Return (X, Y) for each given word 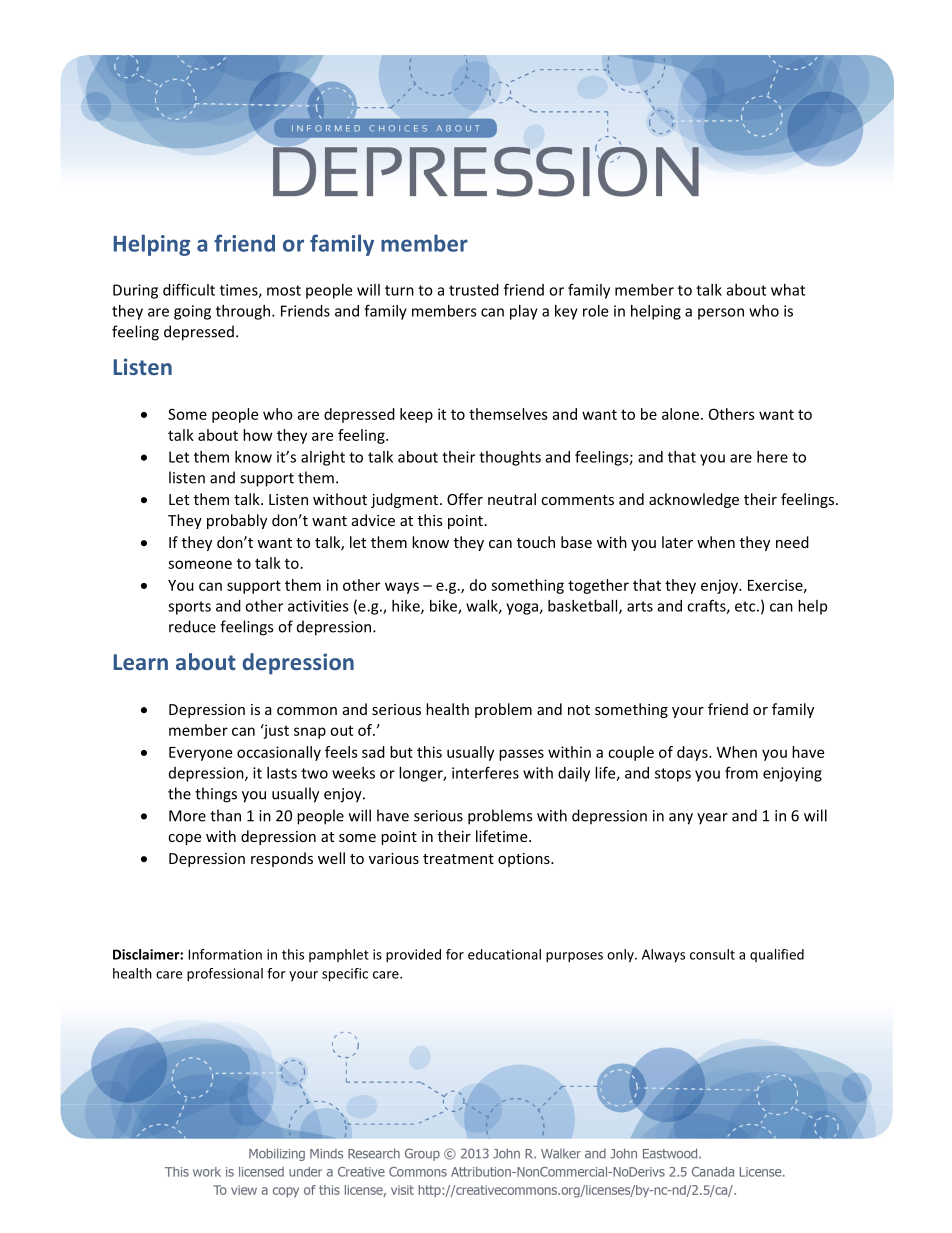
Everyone (200, 754)
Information (225, 954)
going (192, 312)
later (677, 542)
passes (521, 755)
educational (504, 954)
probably (237, 521)
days (693, 753)
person (721, 314)
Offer (465, 499)
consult (712, 954)
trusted (474, 290)
